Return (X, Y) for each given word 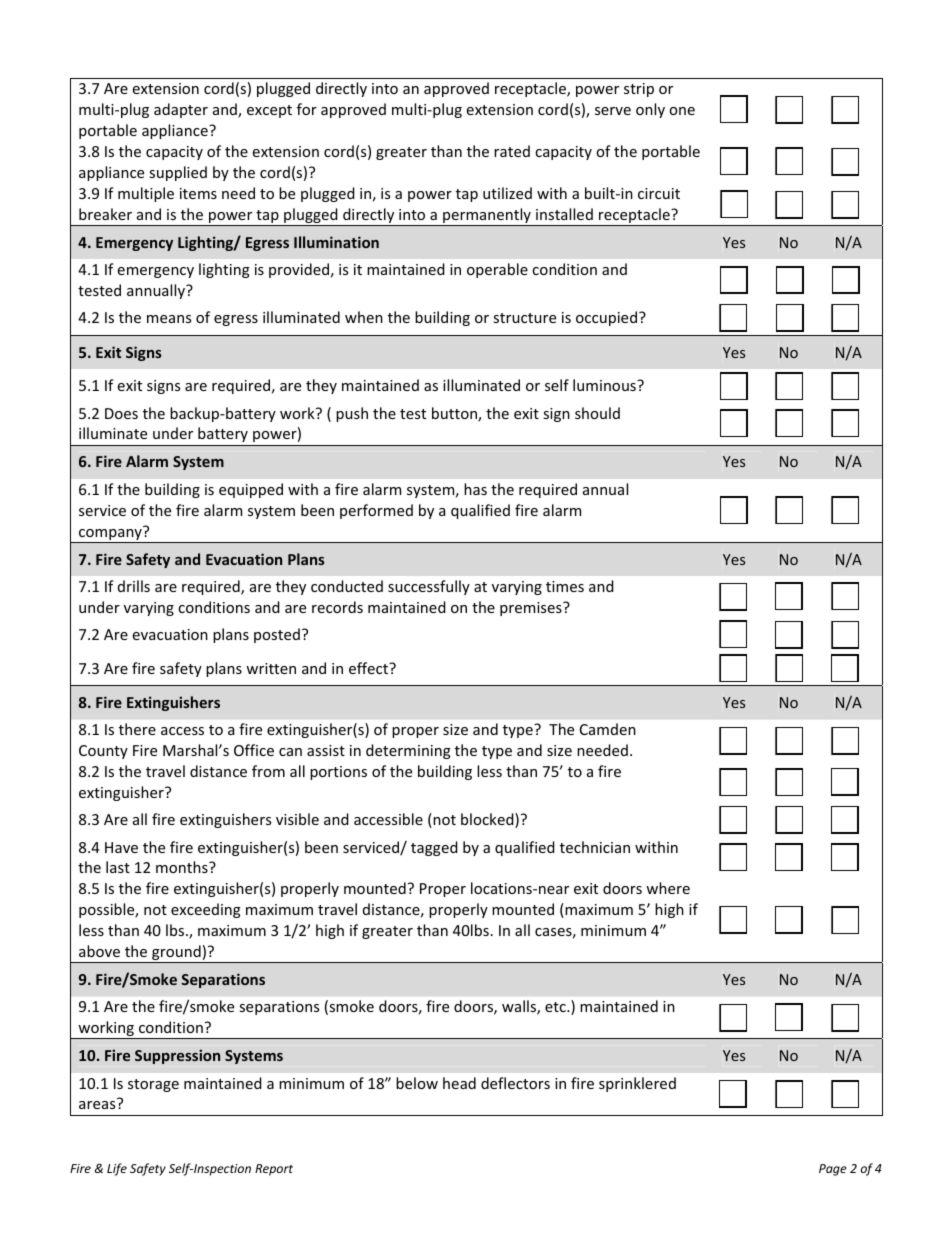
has (475, 489)
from (268, 771)
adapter (181, 110)
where (668, 888)
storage (153, 1085)
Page (833, 1170)
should (597, 413)
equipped (251, 490)
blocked (488, 820)
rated (512, 151)
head (459, 1083)
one (682, 111)
